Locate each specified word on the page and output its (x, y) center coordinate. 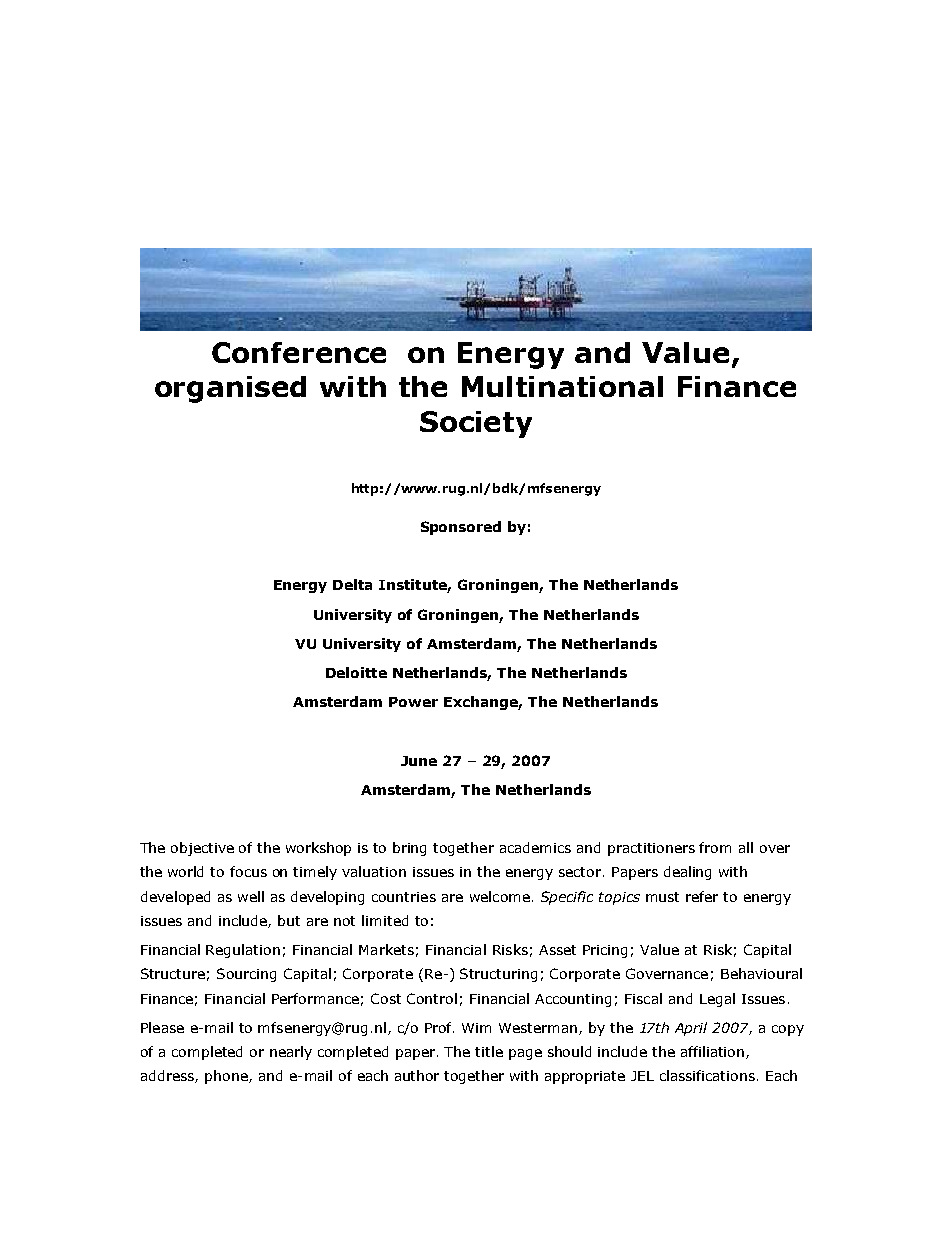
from (715, 847)
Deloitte (356, 672)
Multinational (562, 386)
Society (476, 424)
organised (230, 389)
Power (413, 702)
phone (227, 1077)
